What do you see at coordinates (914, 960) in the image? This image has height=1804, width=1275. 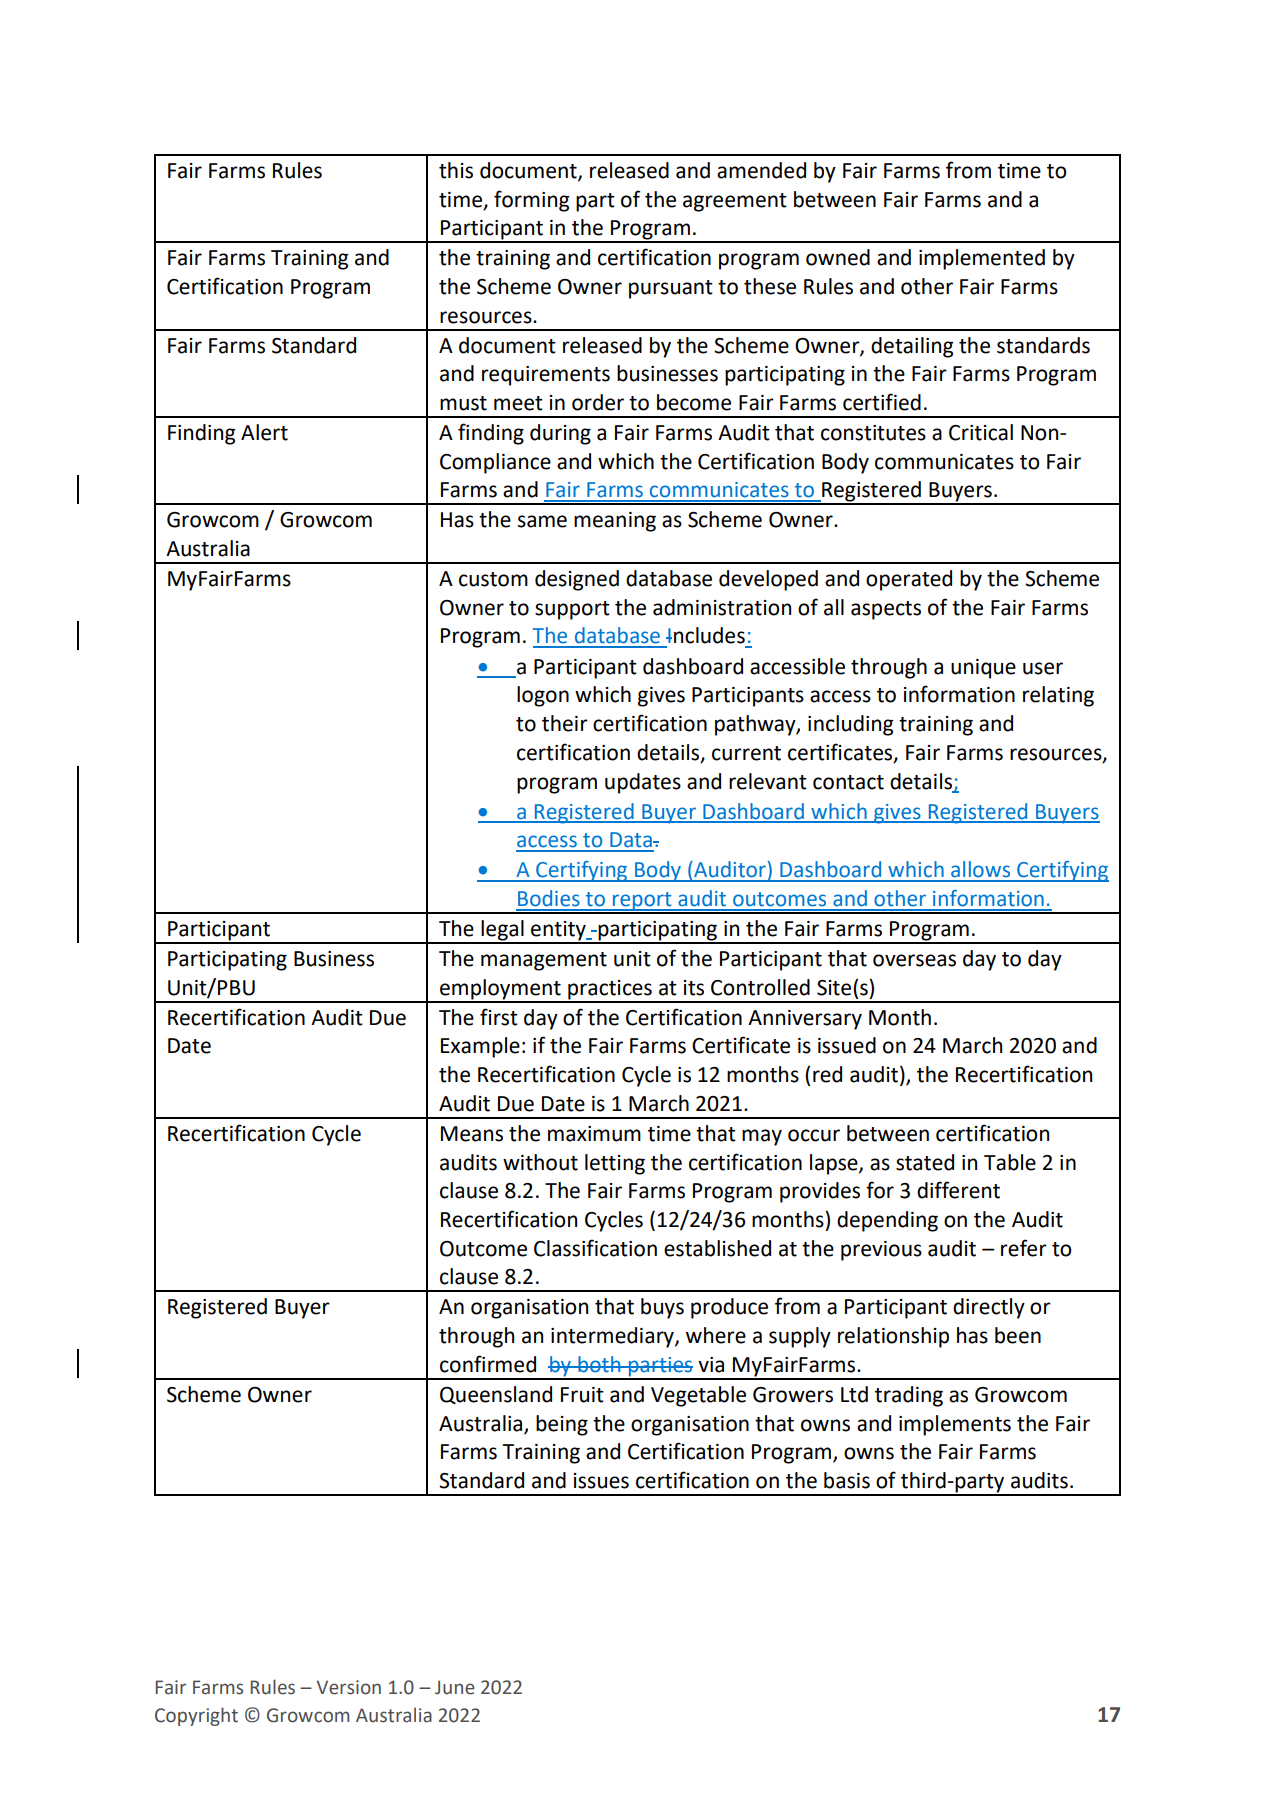 I see `overseas` at bounding box center [914, 960].
